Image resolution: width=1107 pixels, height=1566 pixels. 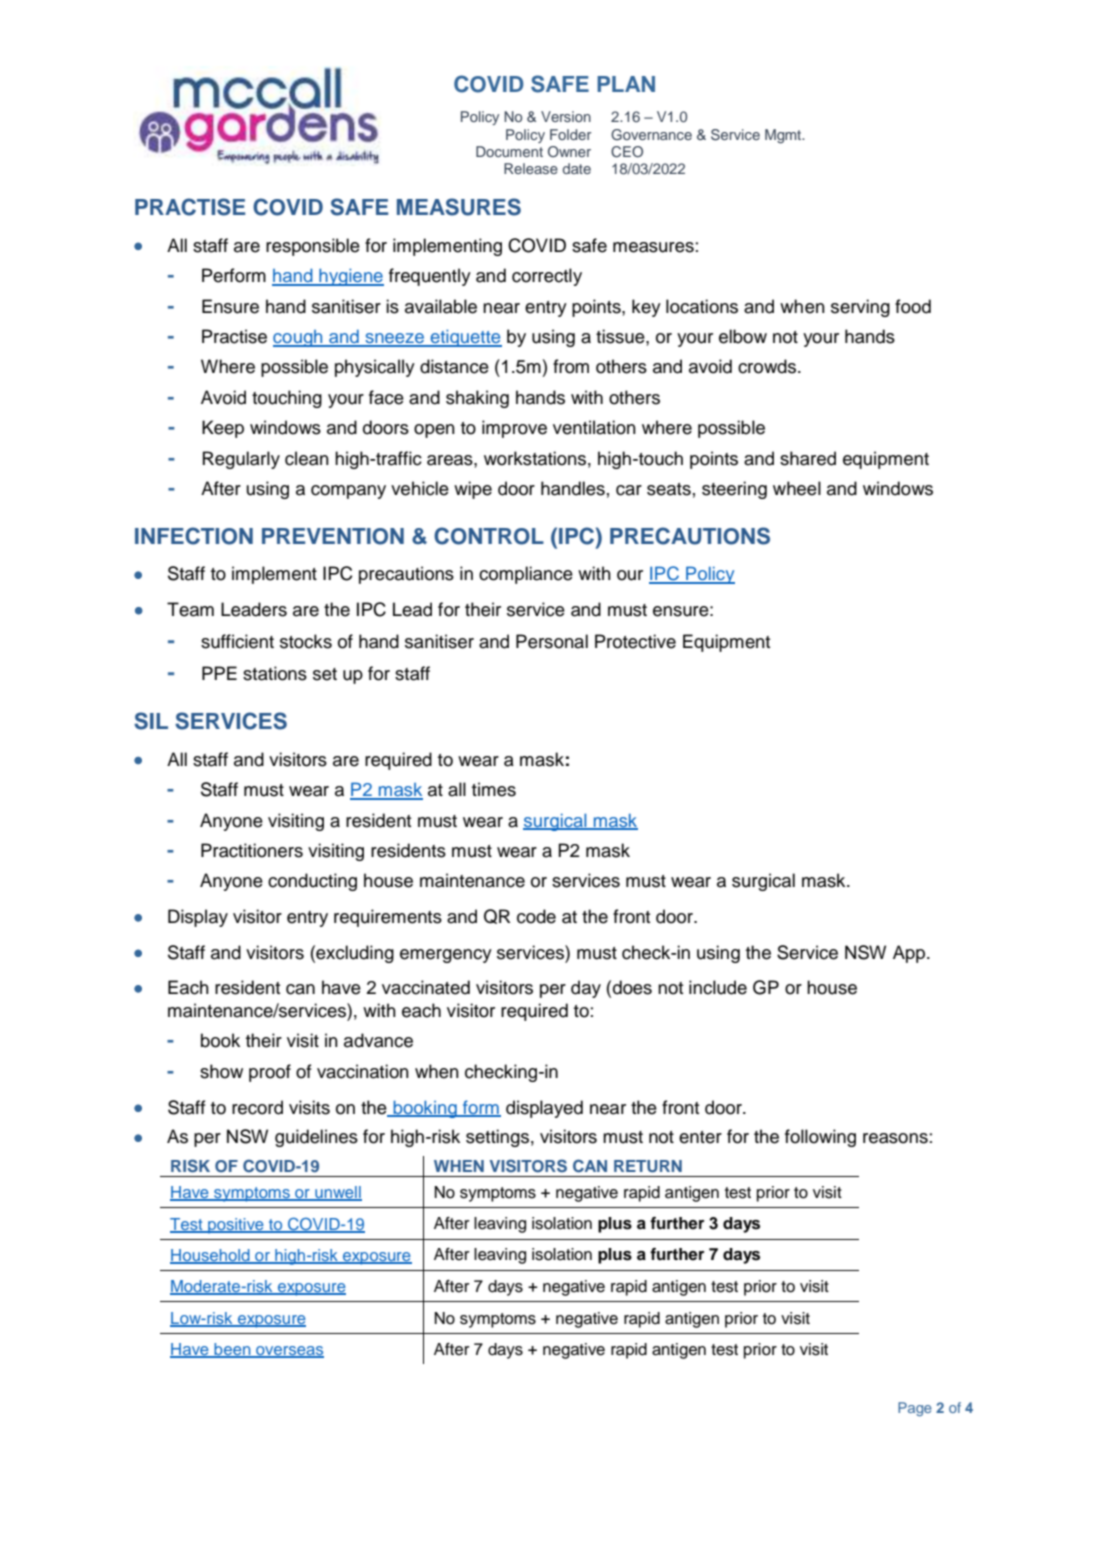 What do you see at coordinates (232, 1350) in the screenshot?
I see `been` at bounding box center [232, 1350].
